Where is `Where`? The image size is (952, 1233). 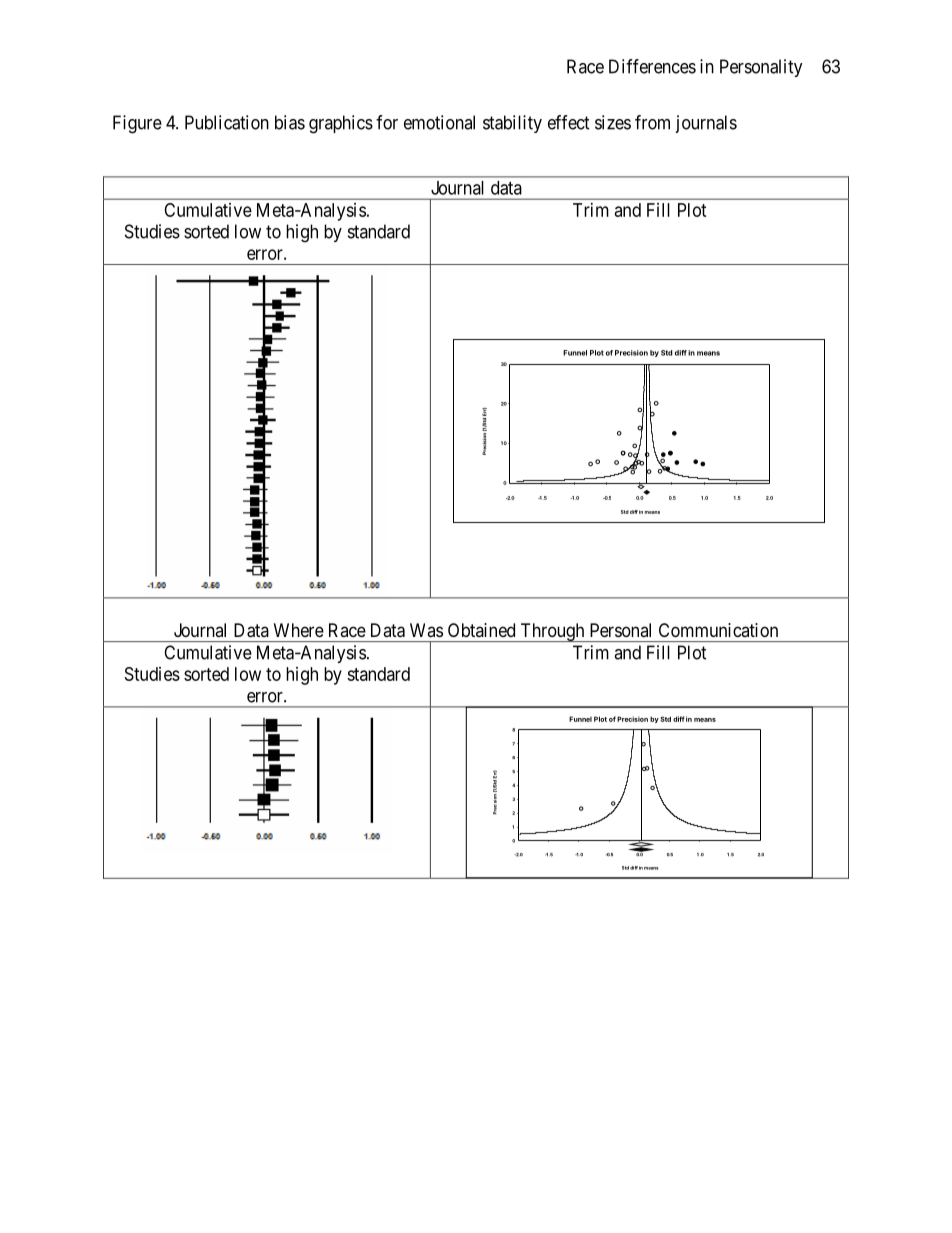
Where is located at coordinates (299, 630).
